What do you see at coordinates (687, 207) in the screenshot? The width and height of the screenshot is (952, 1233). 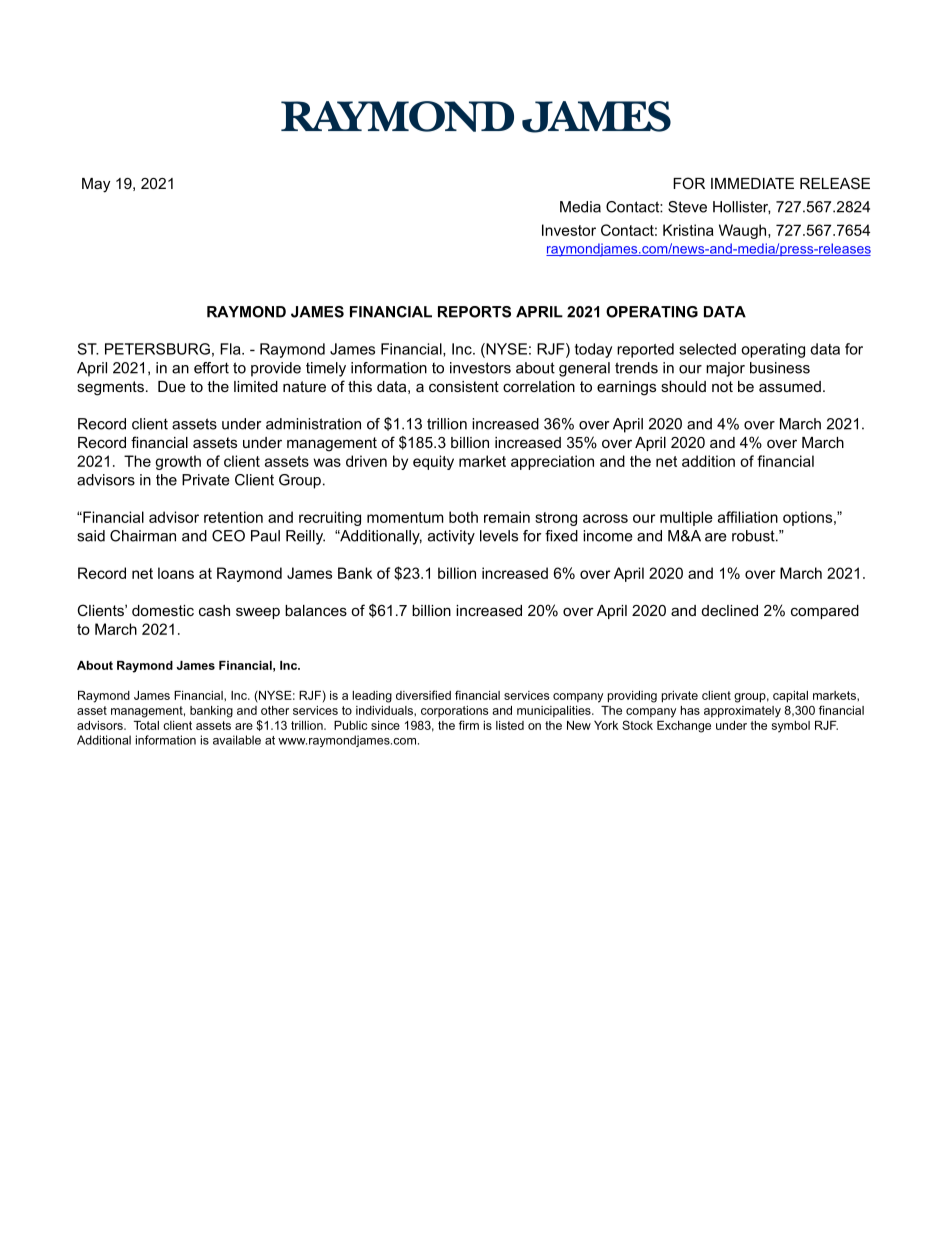 I see `Steve` at bounding box center [687, 207].
